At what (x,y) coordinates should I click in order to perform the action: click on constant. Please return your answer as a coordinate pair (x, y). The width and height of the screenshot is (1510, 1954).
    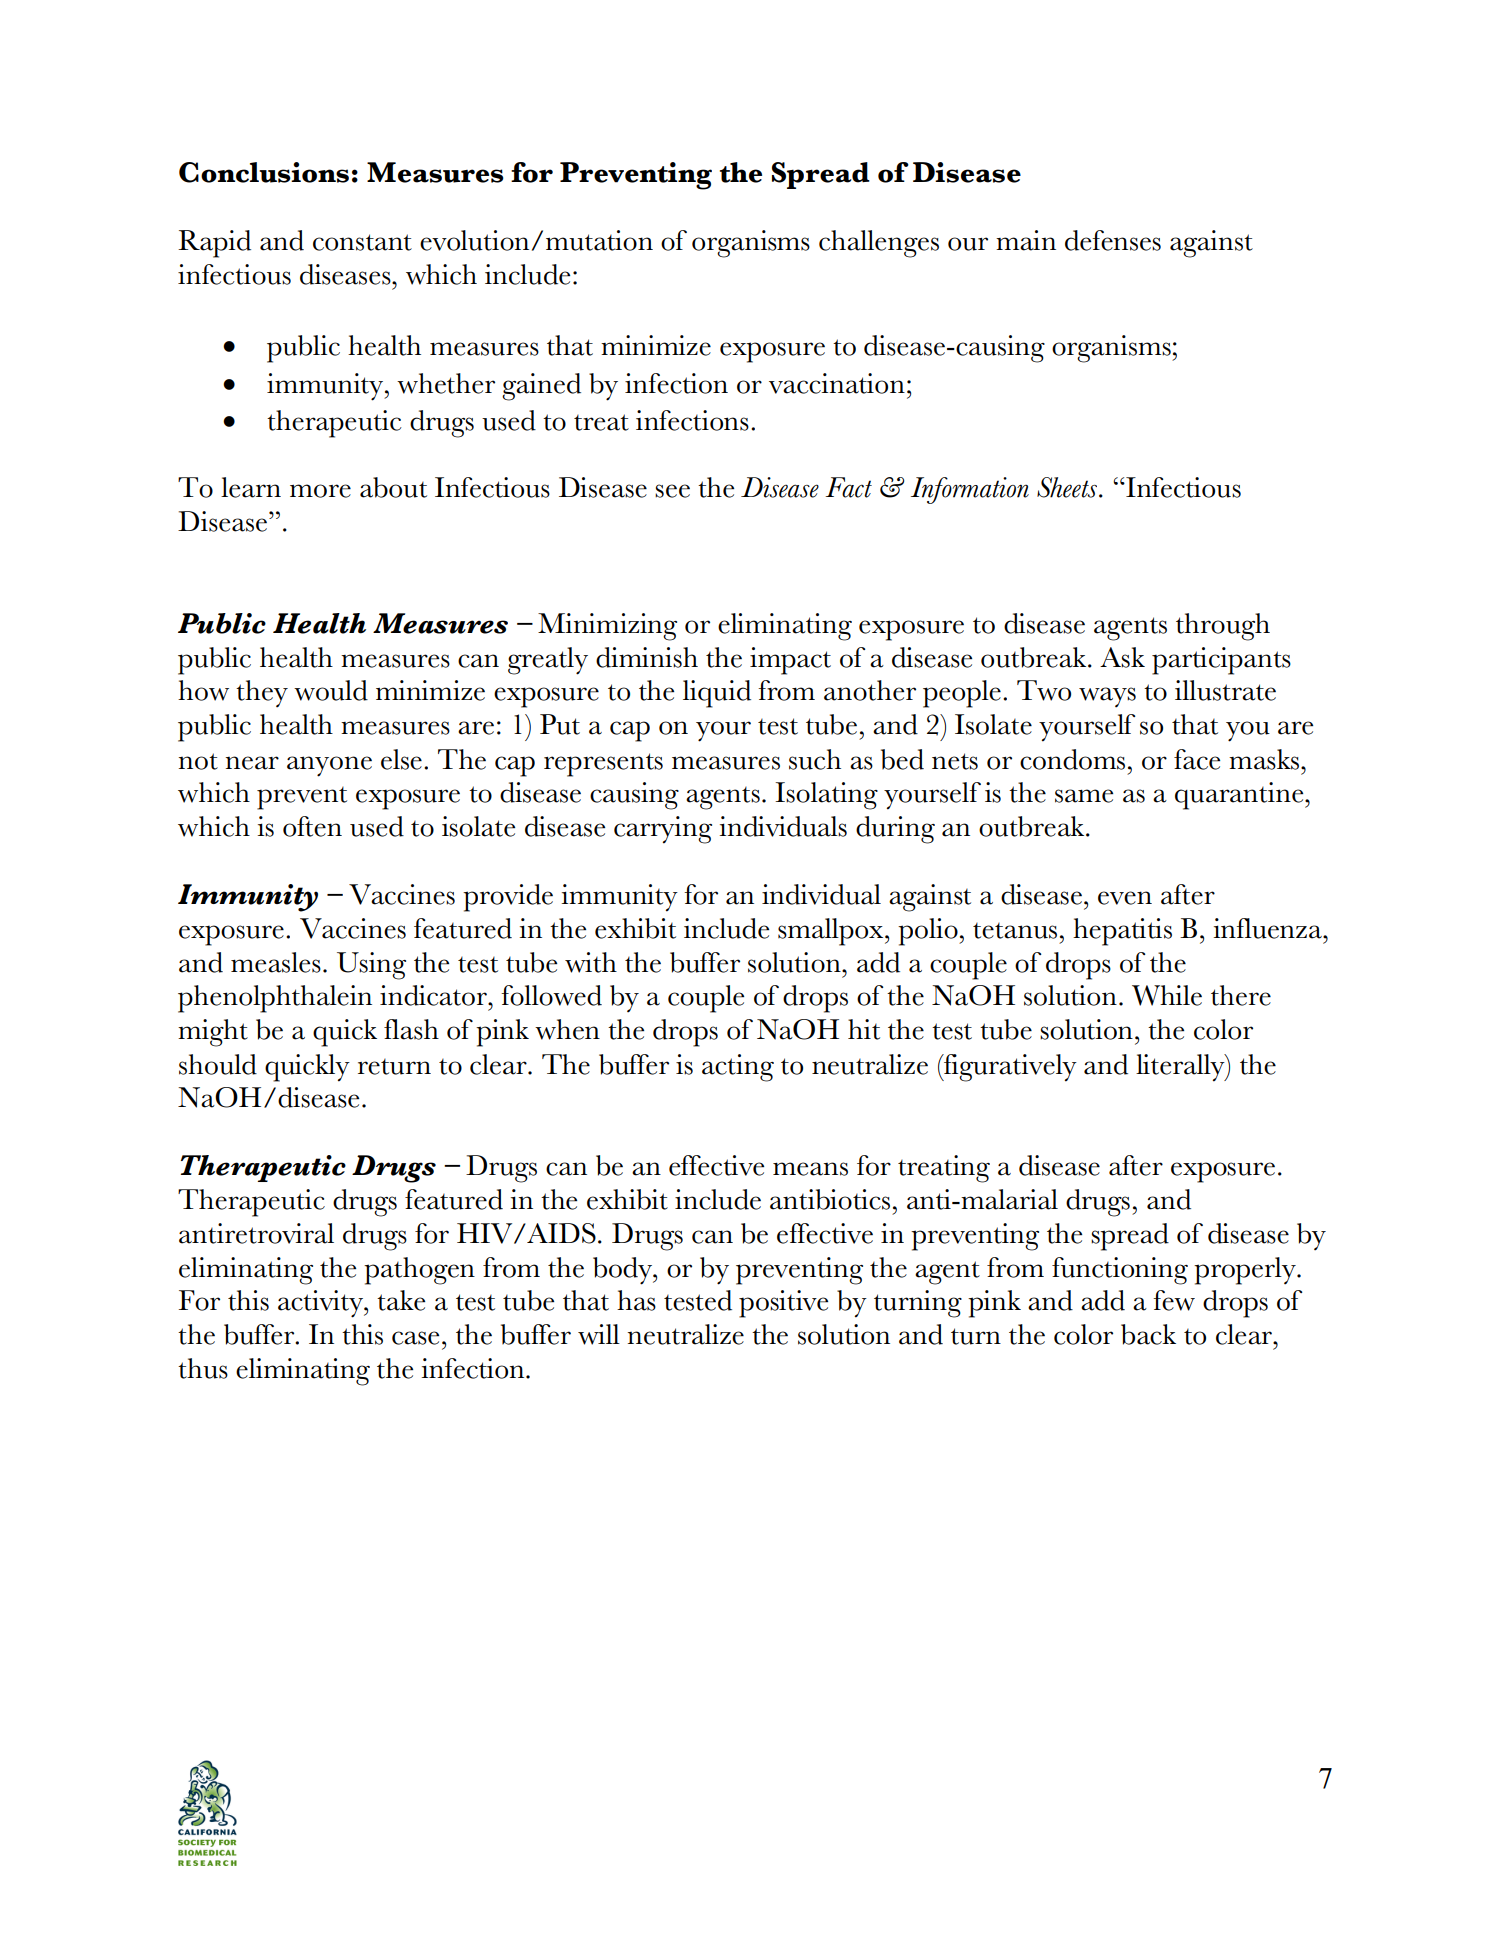
    Looking at the image, I should click on (362, 242).
